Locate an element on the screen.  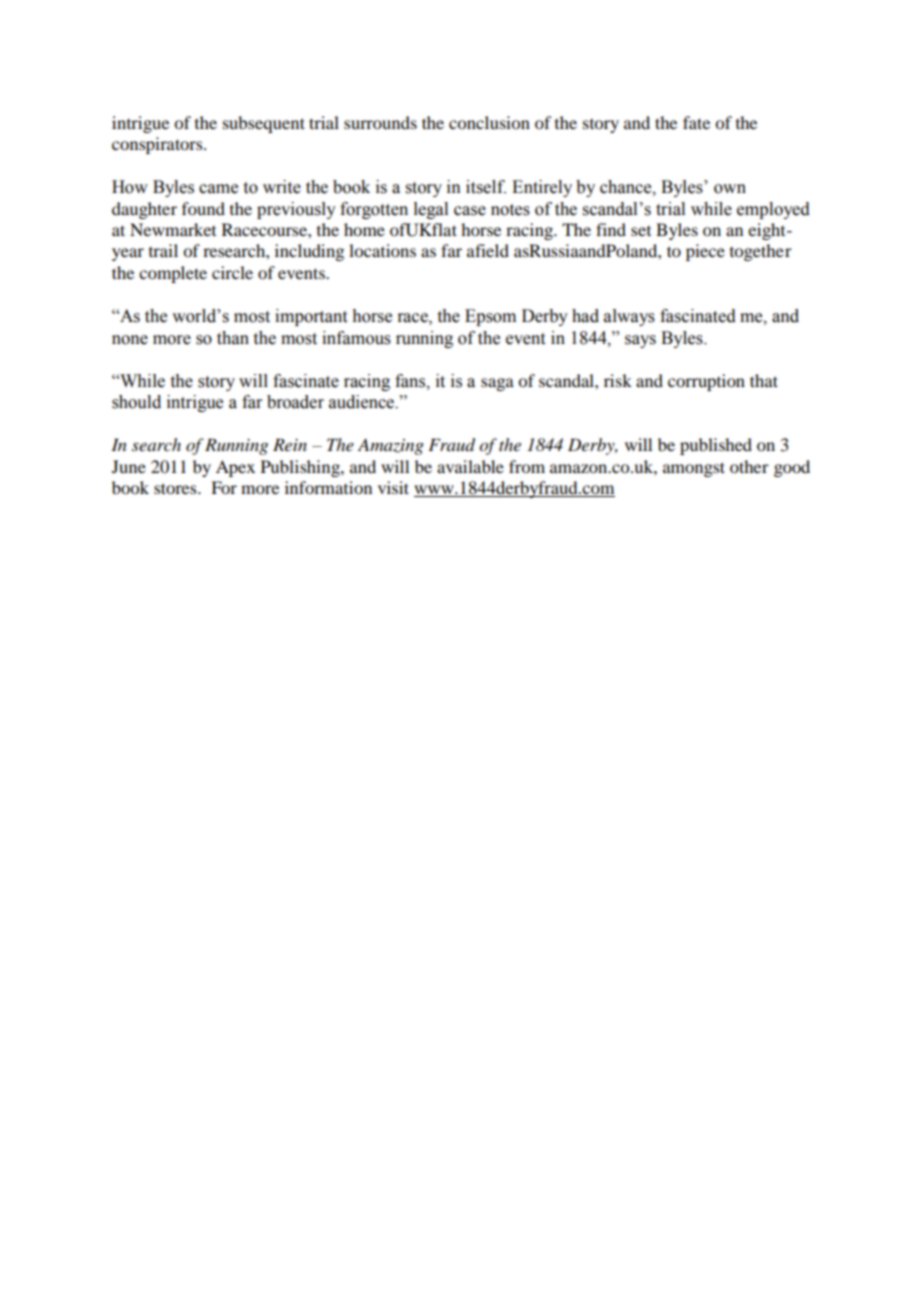
Epsom is located at coordinates (490, 317).
